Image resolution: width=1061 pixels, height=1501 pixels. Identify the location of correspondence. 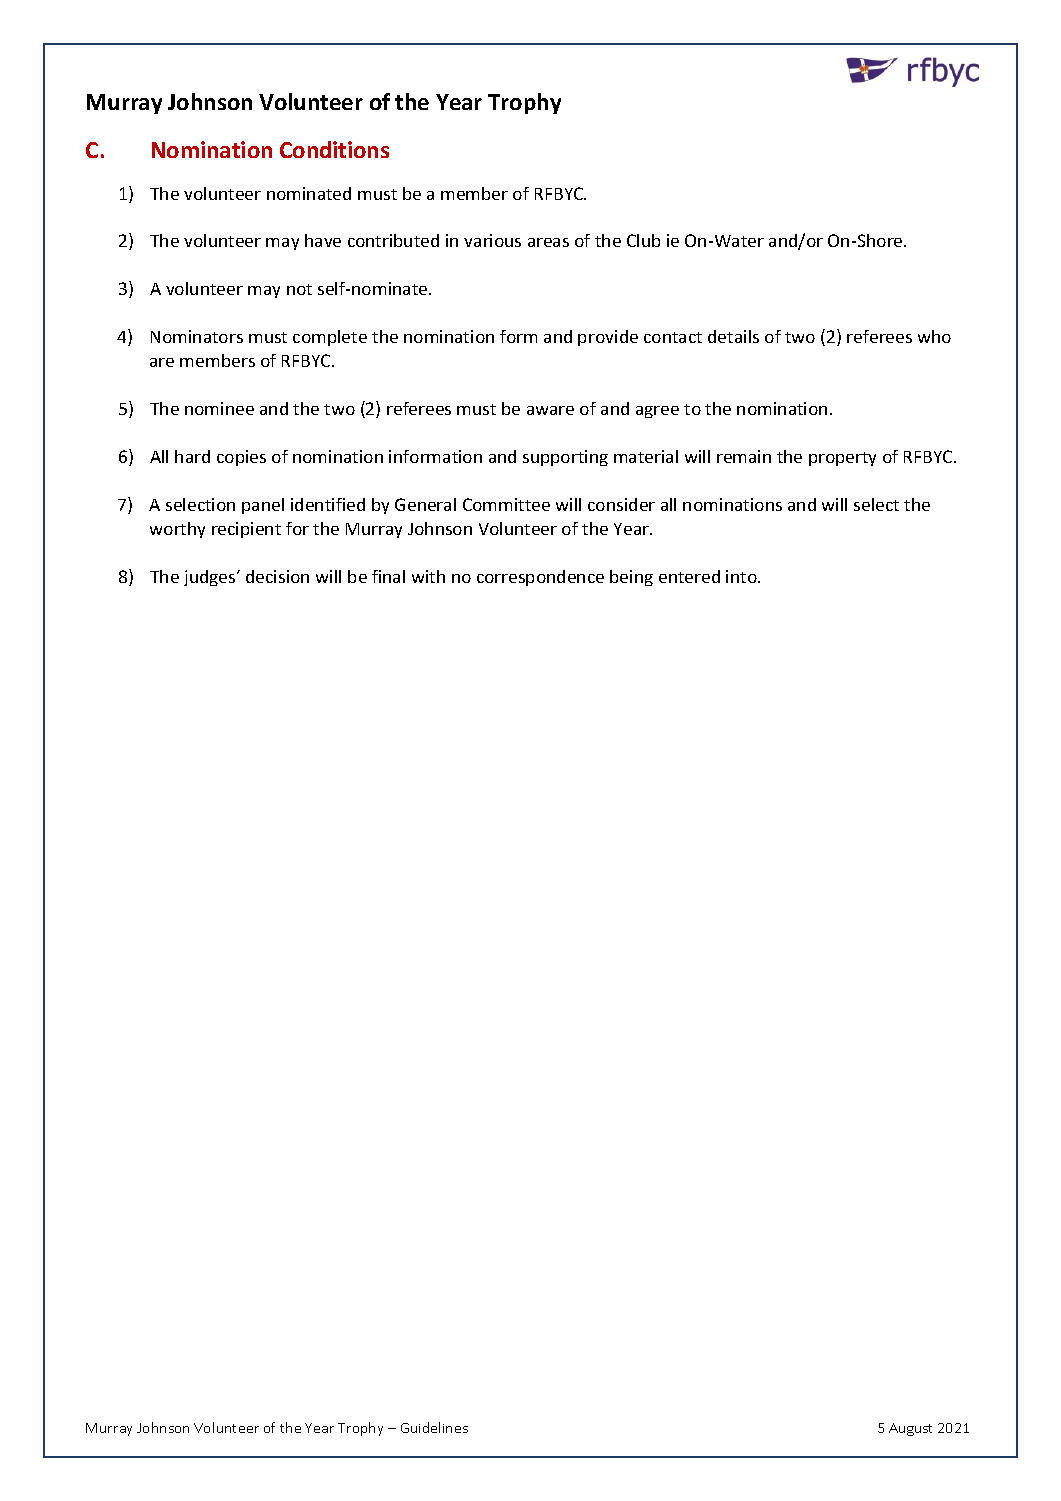
(540, 578).
